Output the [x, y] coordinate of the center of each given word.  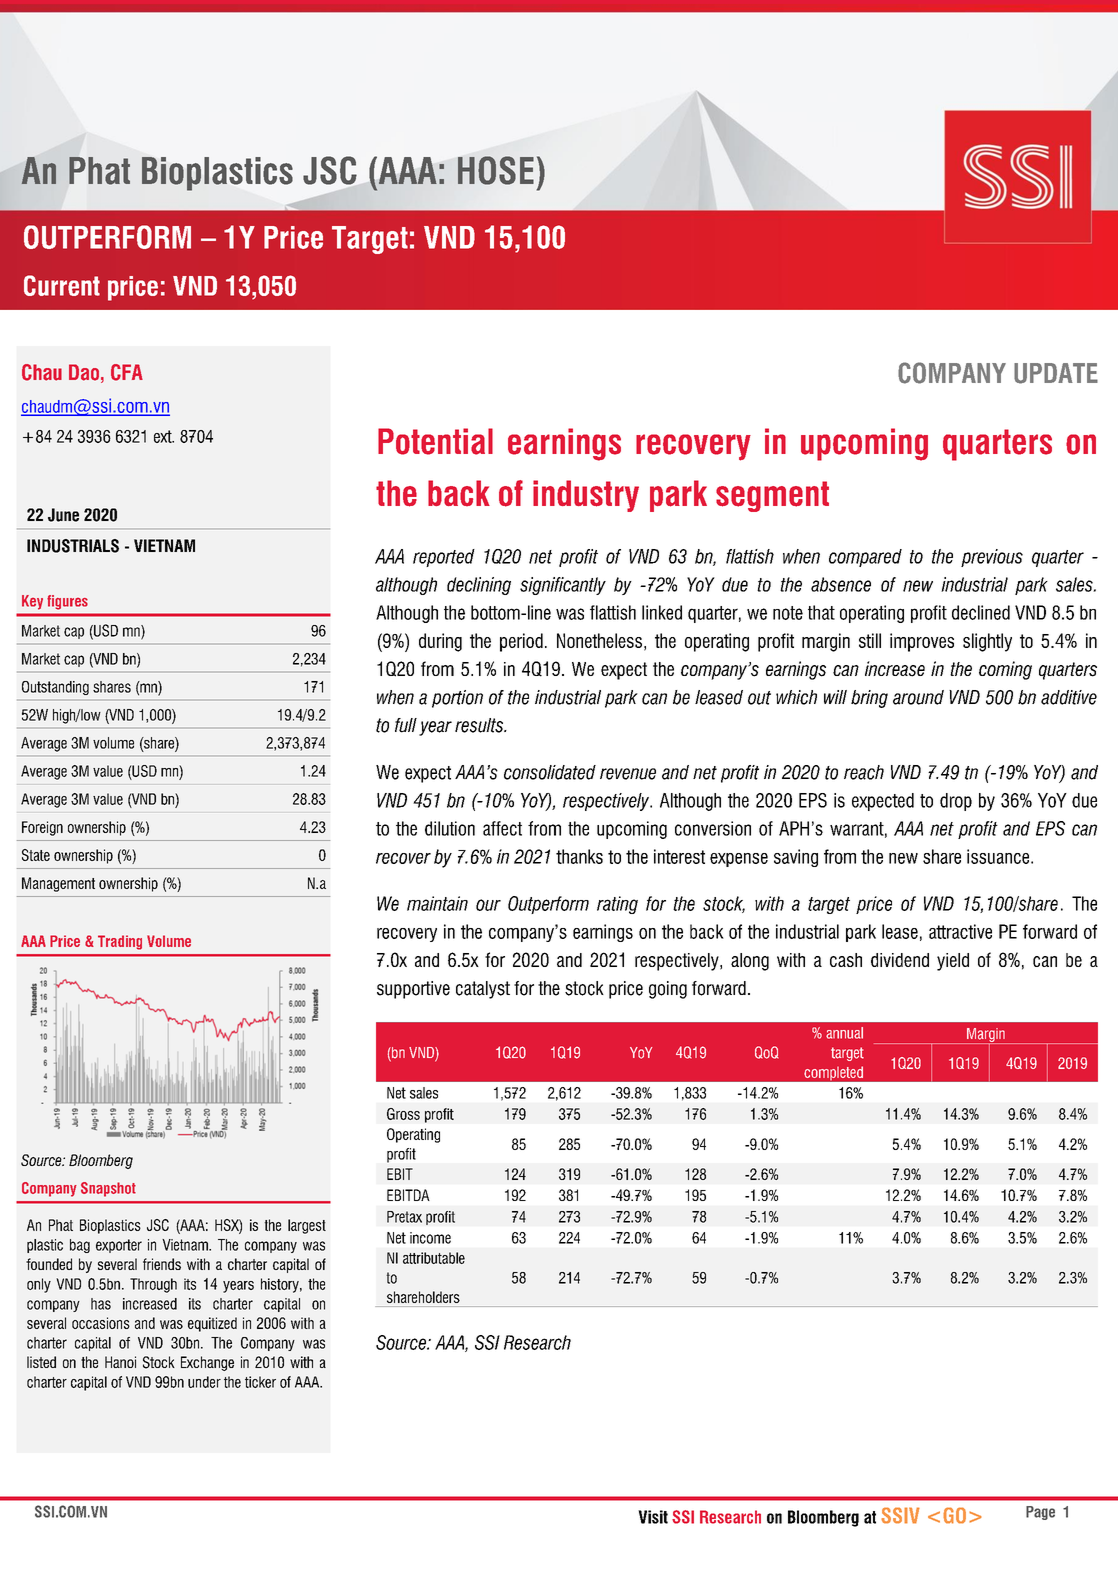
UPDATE [1056, 373]
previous [992, 558]
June [63, 515]
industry [586, 496]
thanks [579, 856]
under [204, 1382]
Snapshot [108, 1189]
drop [956, 802]
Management [58, 884]
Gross [403, 1114]
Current [62, 285]
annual [844, 1033]
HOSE [496, 170]
